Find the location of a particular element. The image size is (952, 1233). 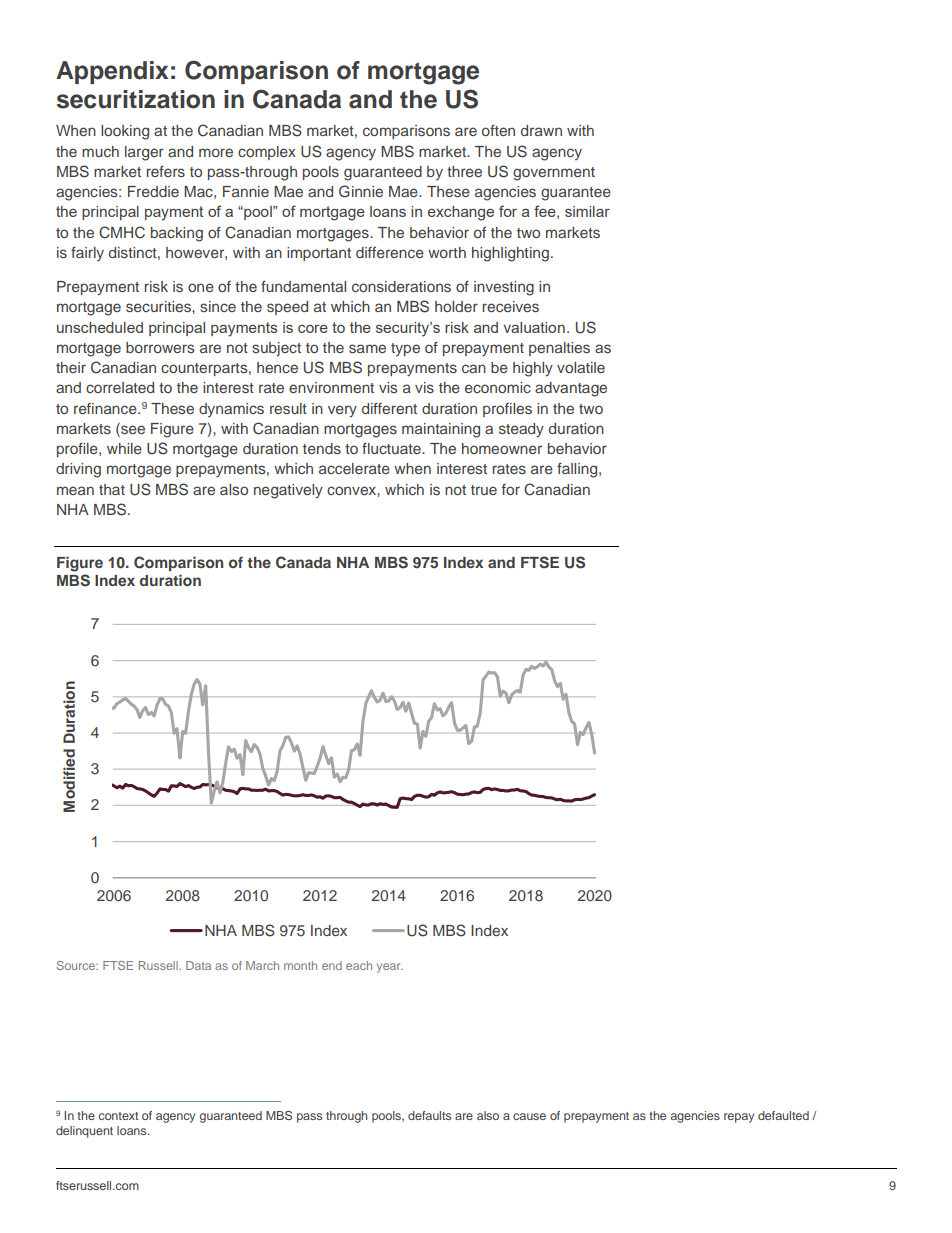

often is located at coordinates (498, 130).
